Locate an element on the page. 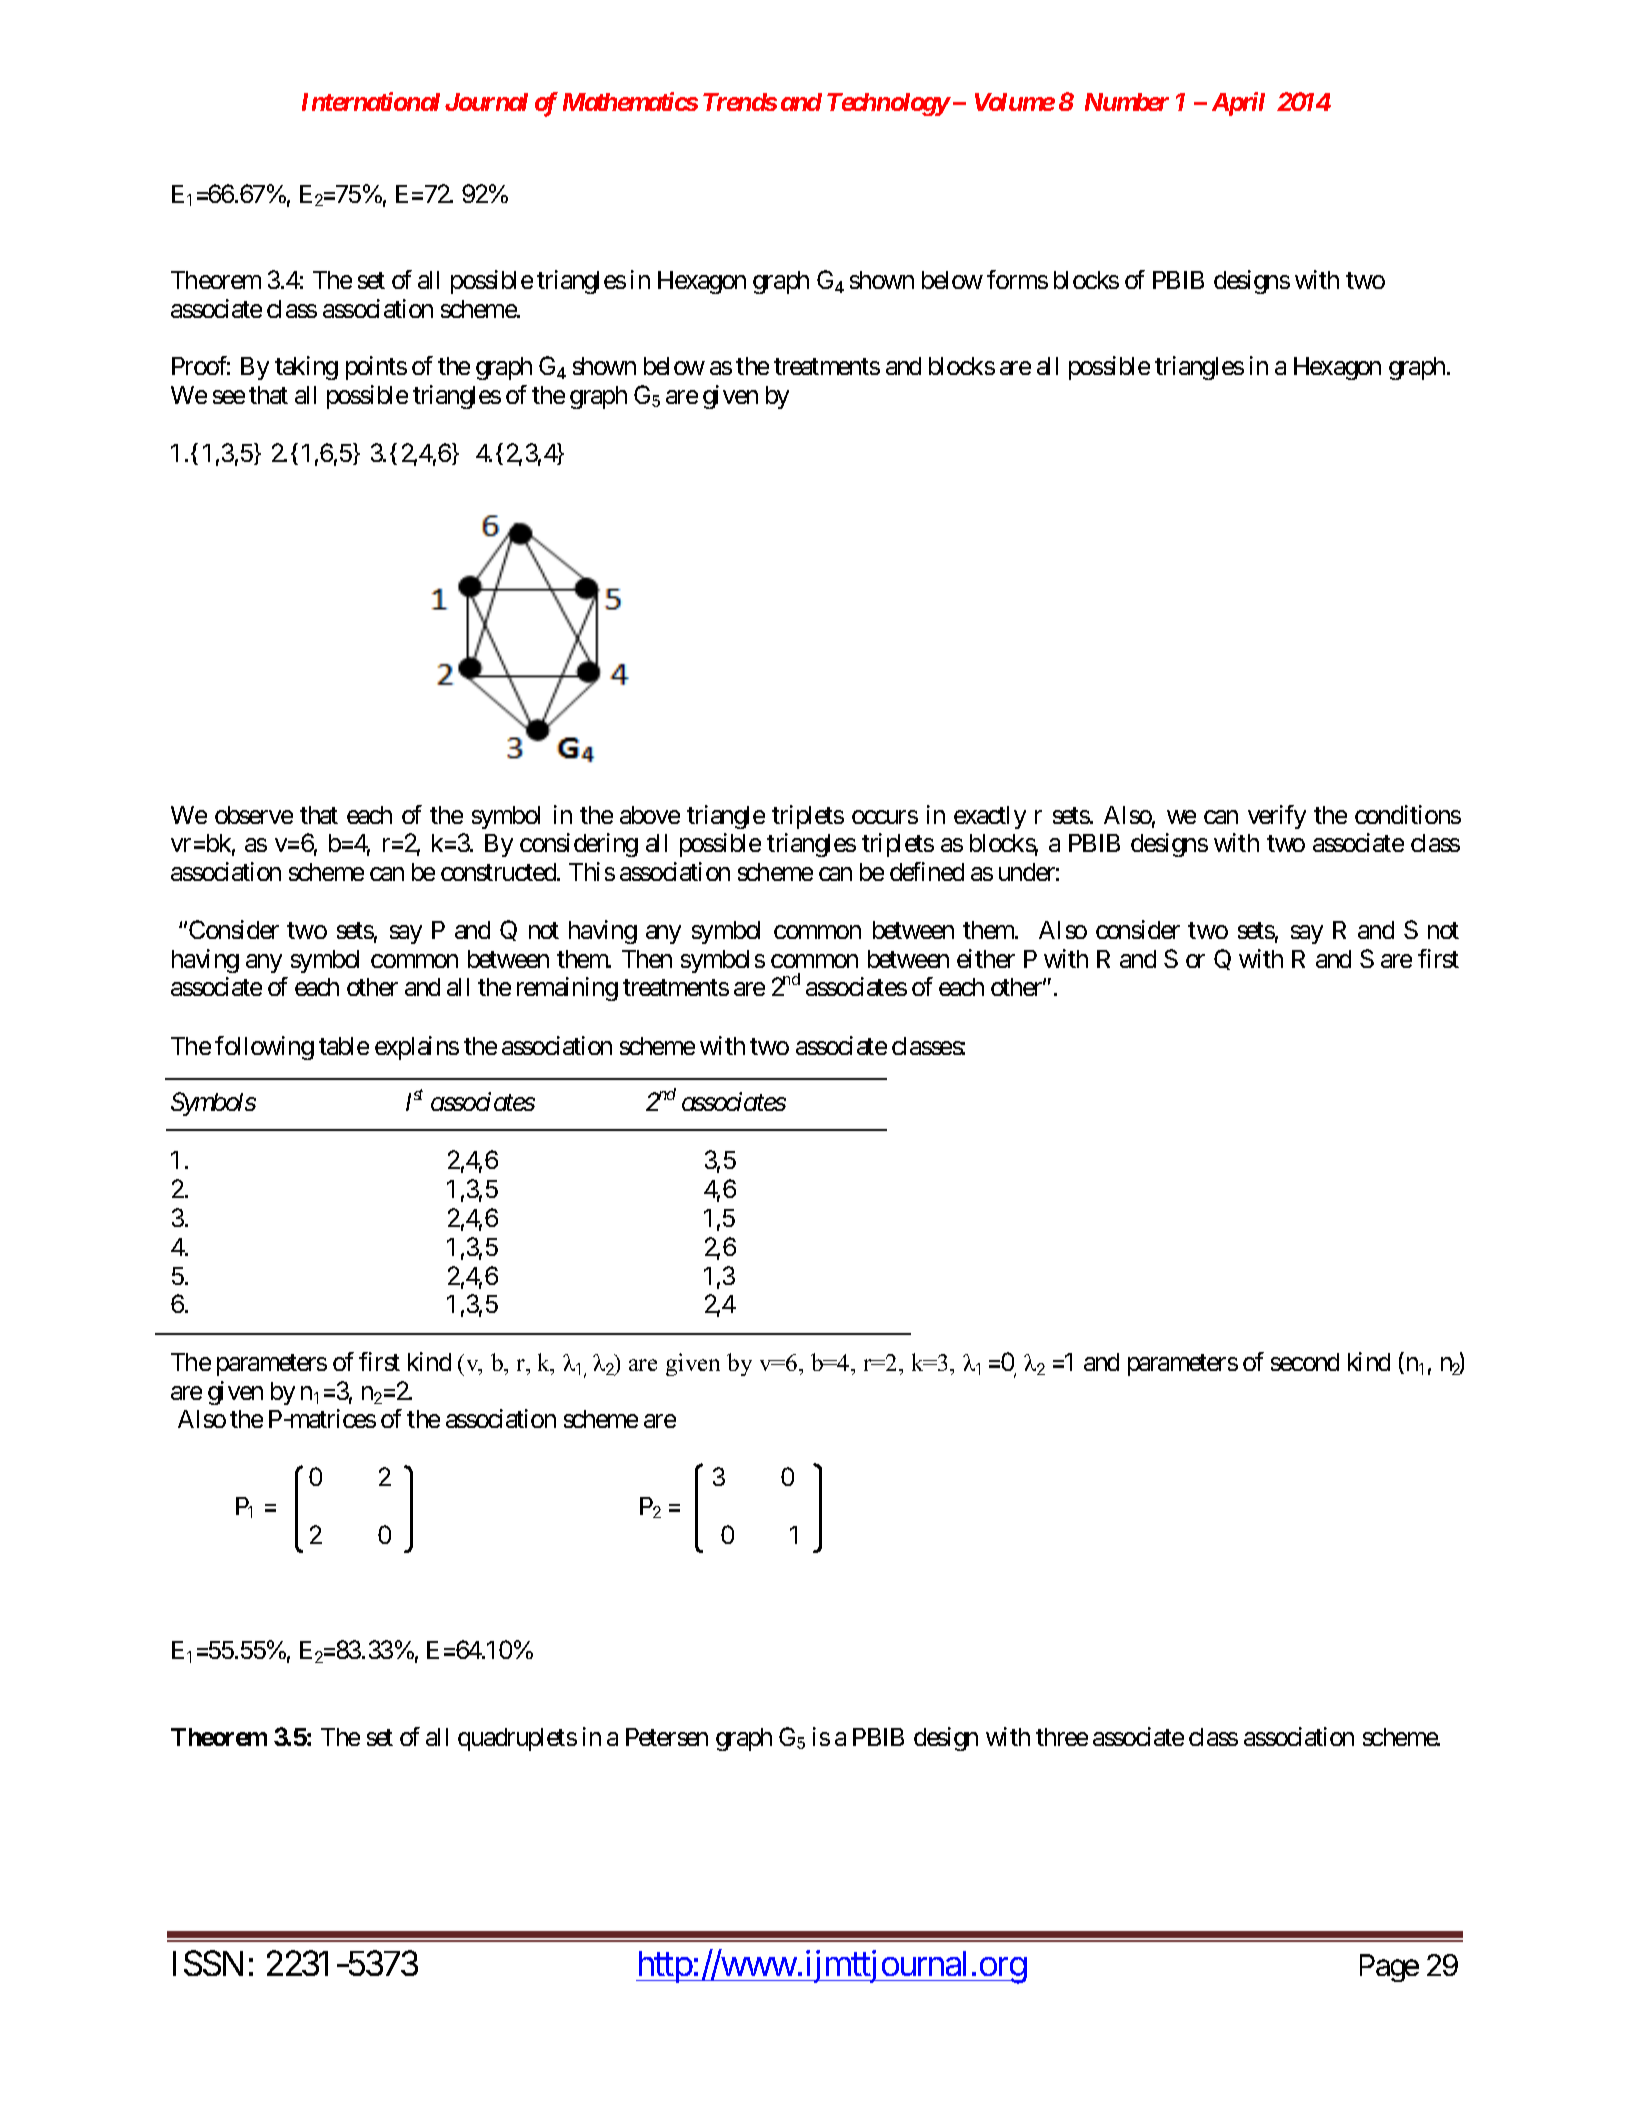  table is located at coordinates (344, 1046).
